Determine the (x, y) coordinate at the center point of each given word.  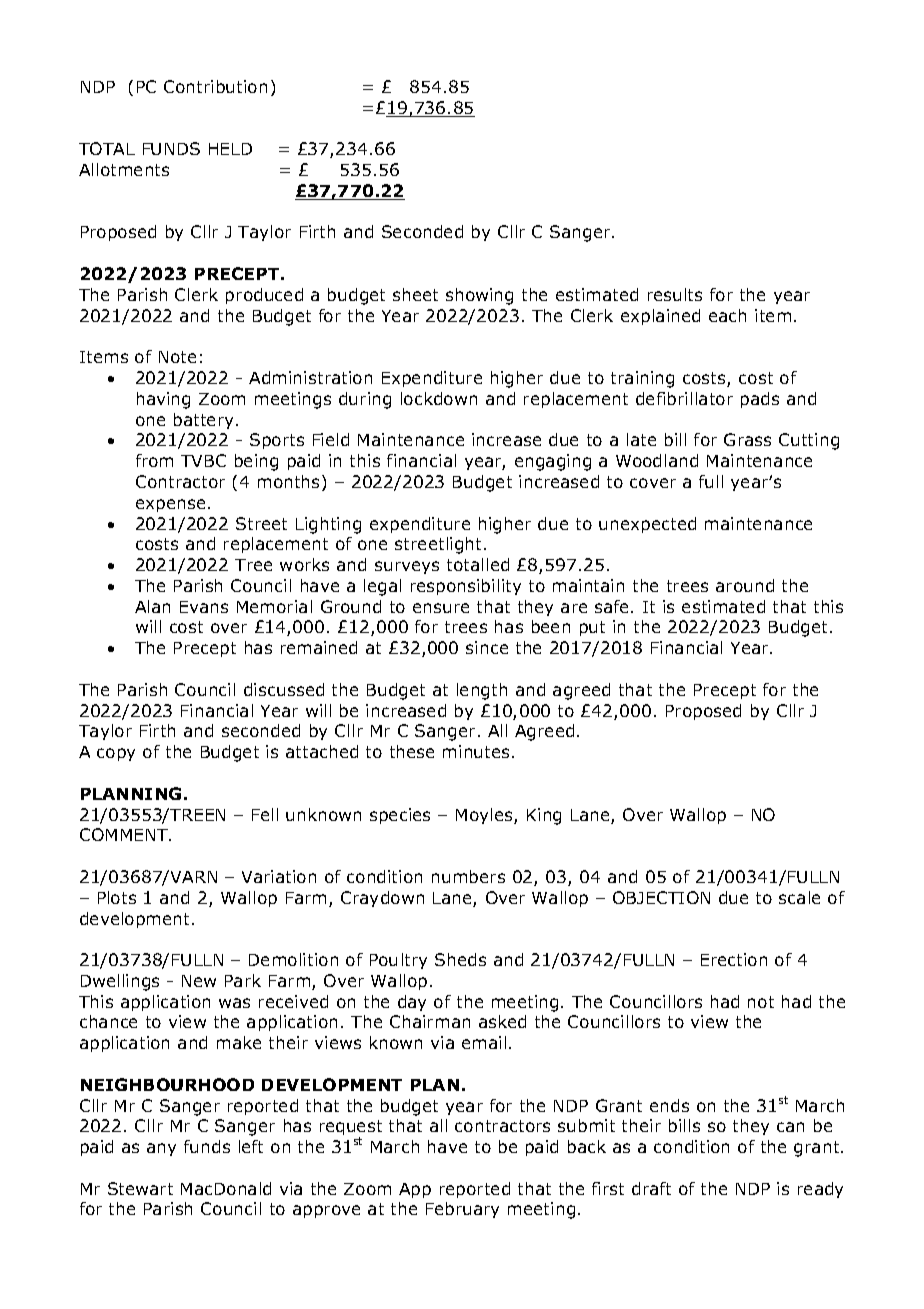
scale (799, 897)
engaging (553, 462)
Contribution (215, 86)
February (462, 1210)
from (154, 460)
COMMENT (125, 834)
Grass (747, 439)
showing (479, 296)
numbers (468, 876)
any (161, 1149)
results (675, 294)
